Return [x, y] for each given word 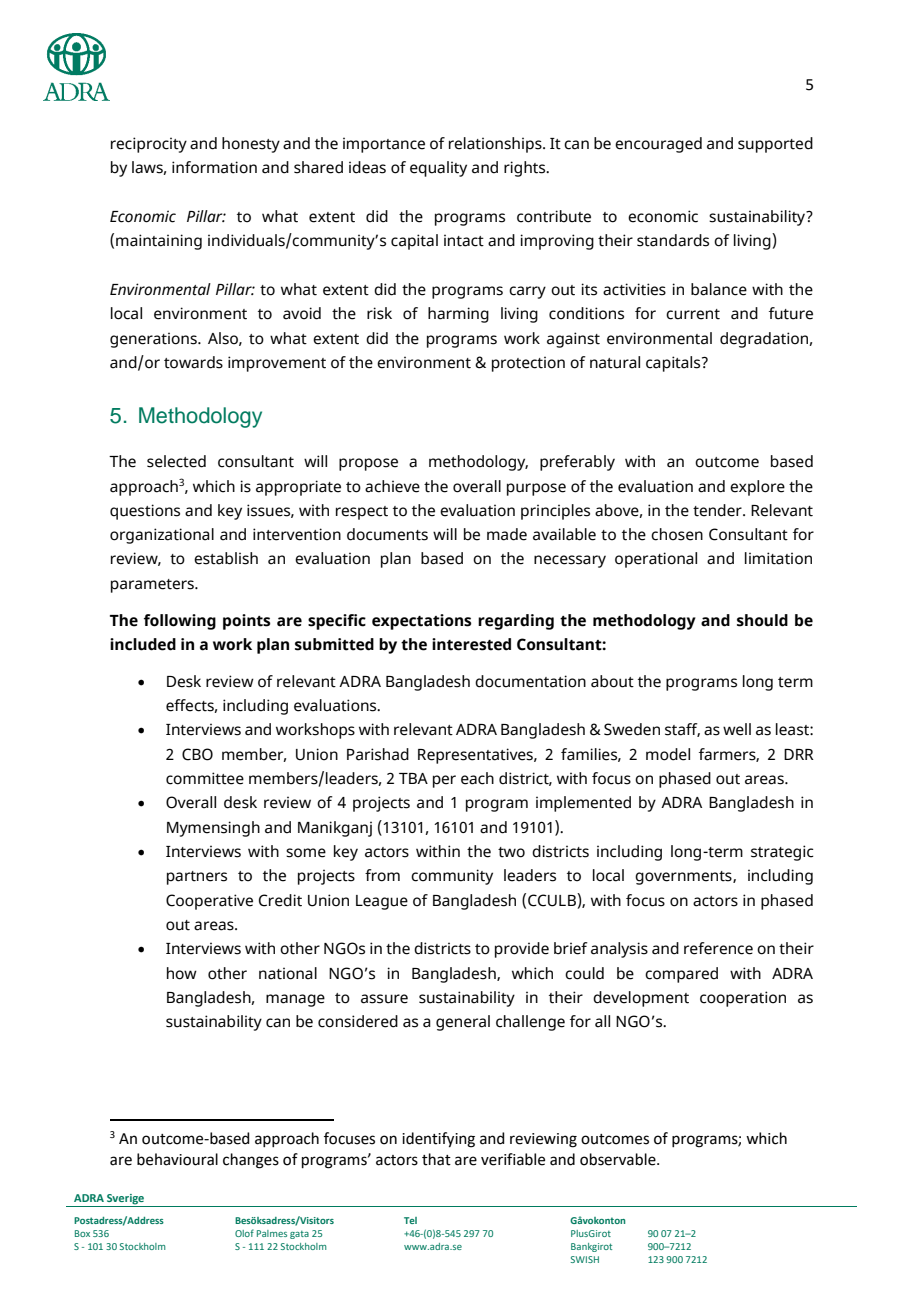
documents [387, 534]
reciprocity [149, 145]
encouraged [658, 145]
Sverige [125, 1200]
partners [197, 878]
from [382, 875]
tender [718, 510]
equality [438, 169]
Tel [410, 1220]
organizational [162, 536]
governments [684, 878]
